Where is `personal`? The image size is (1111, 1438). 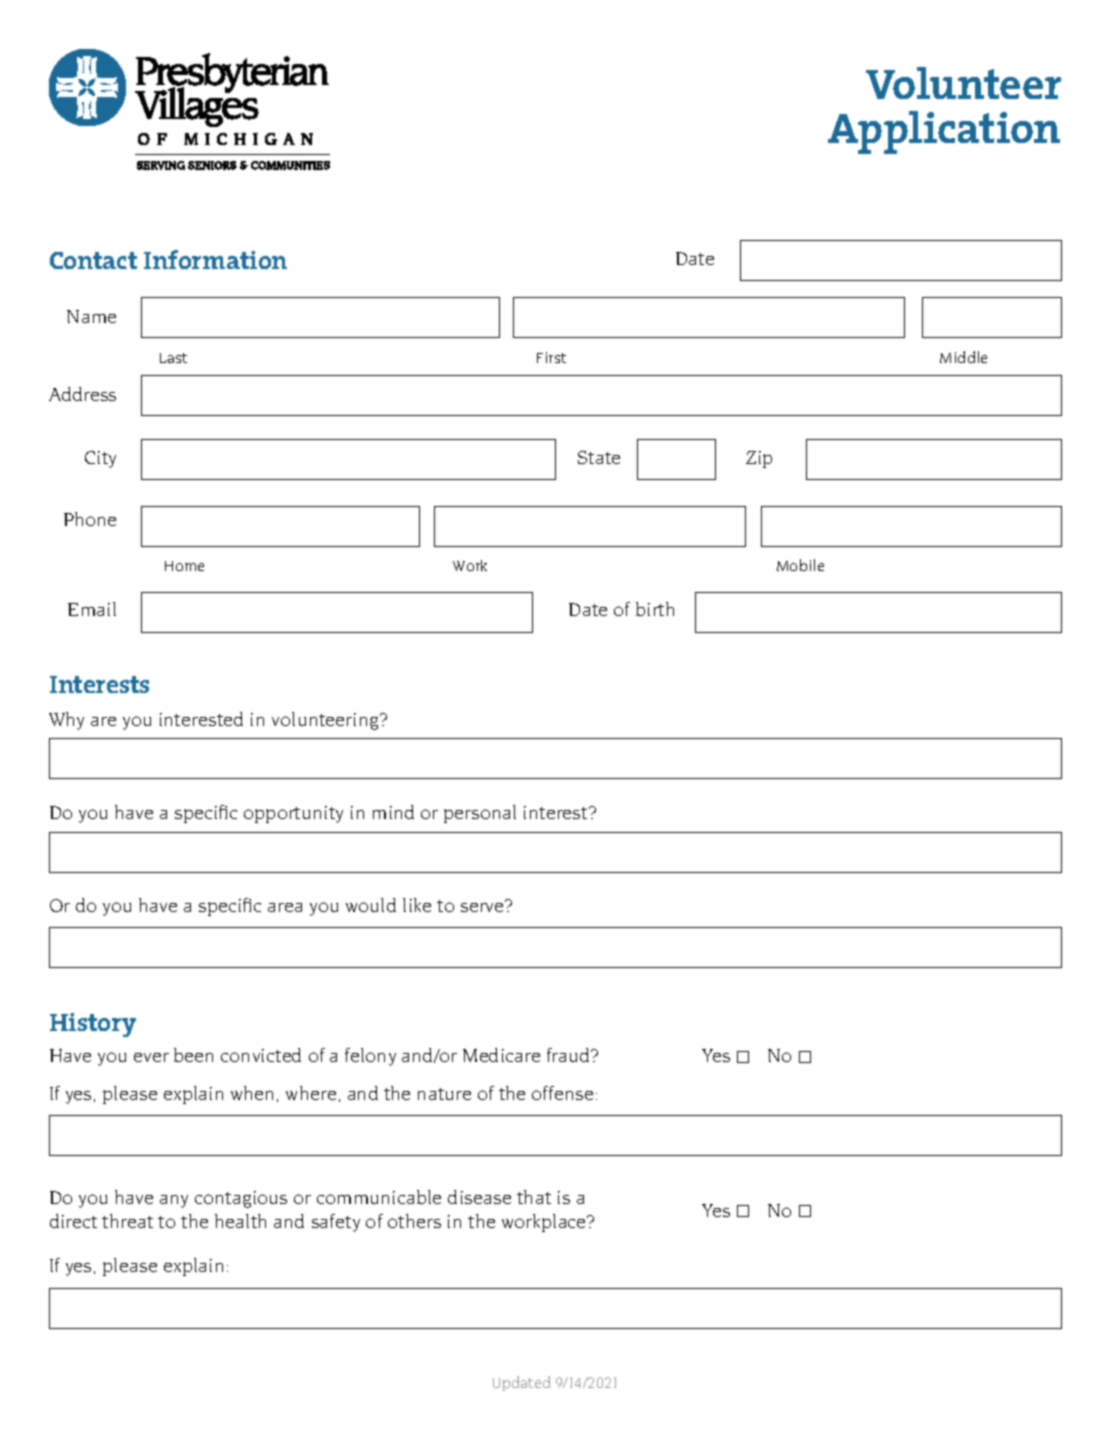
personal is located at coordinates (480, 814).
